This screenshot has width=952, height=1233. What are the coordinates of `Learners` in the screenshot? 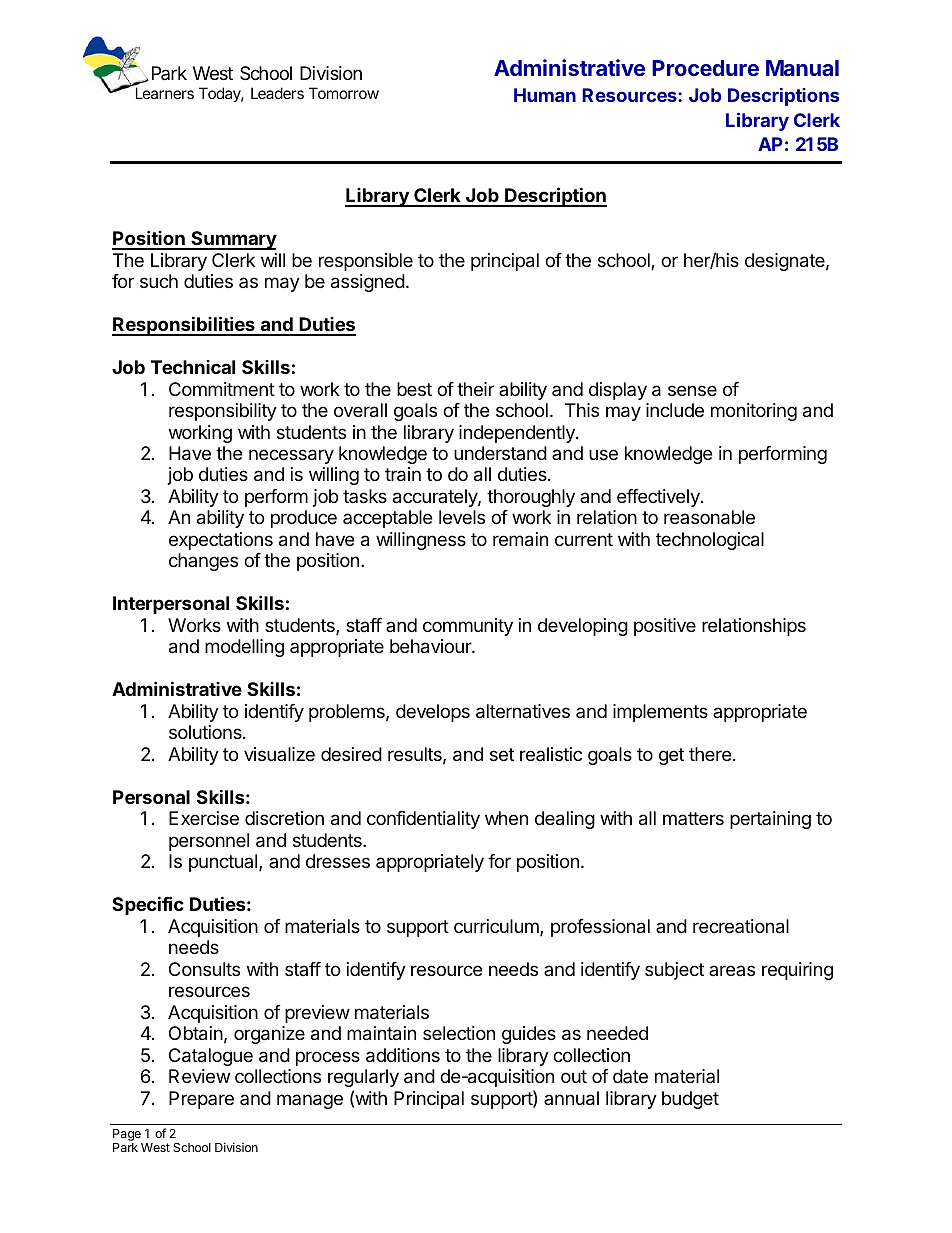 It's located at (165, 93).
